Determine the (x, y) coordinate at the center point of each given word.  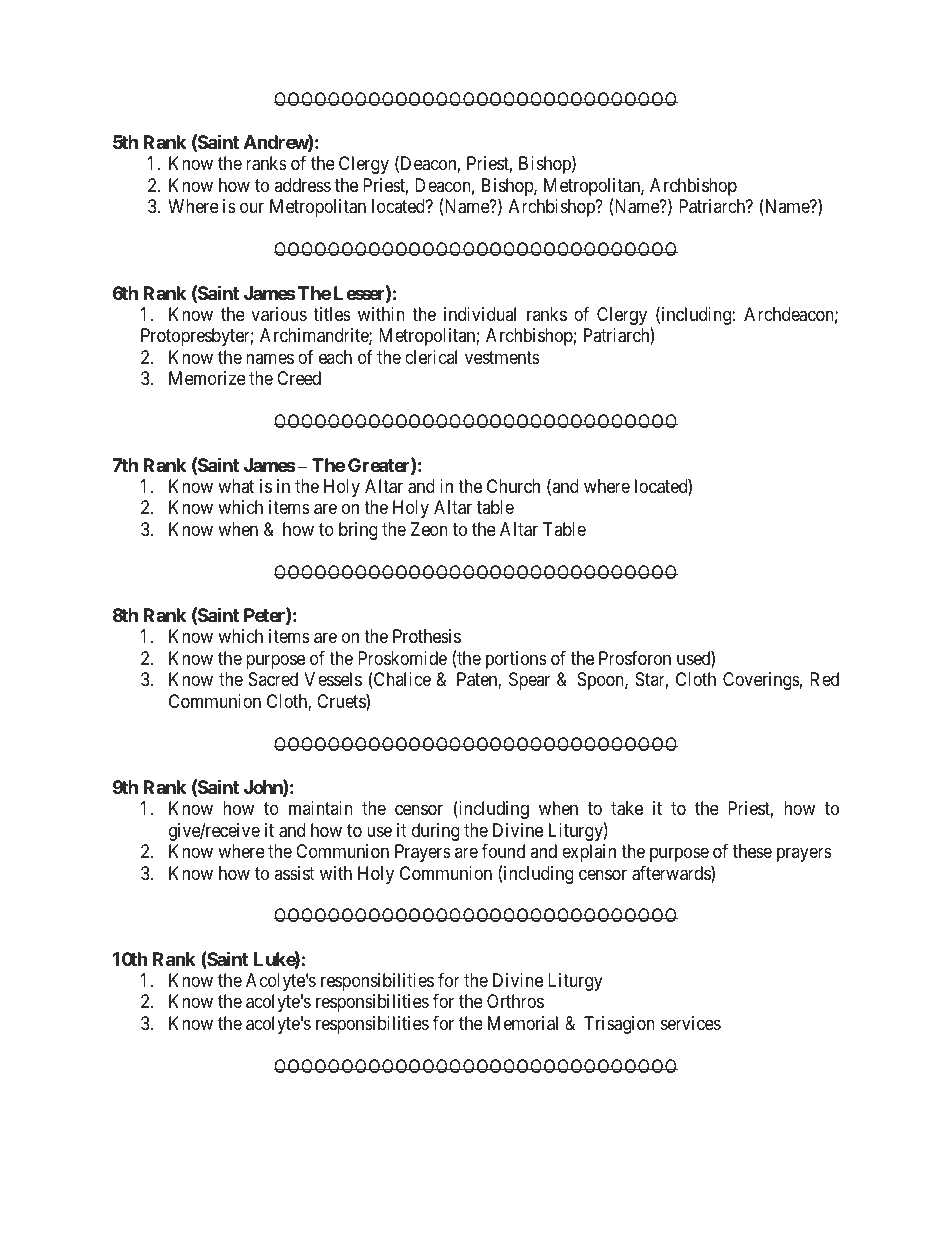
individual (480, 314)
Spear (529, 681)
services (691, 1023)
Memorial (523, 1023)
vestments (502, 357)
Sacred (273, 679)
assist (294, 873)
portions (516, 660)
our (252, 208)
